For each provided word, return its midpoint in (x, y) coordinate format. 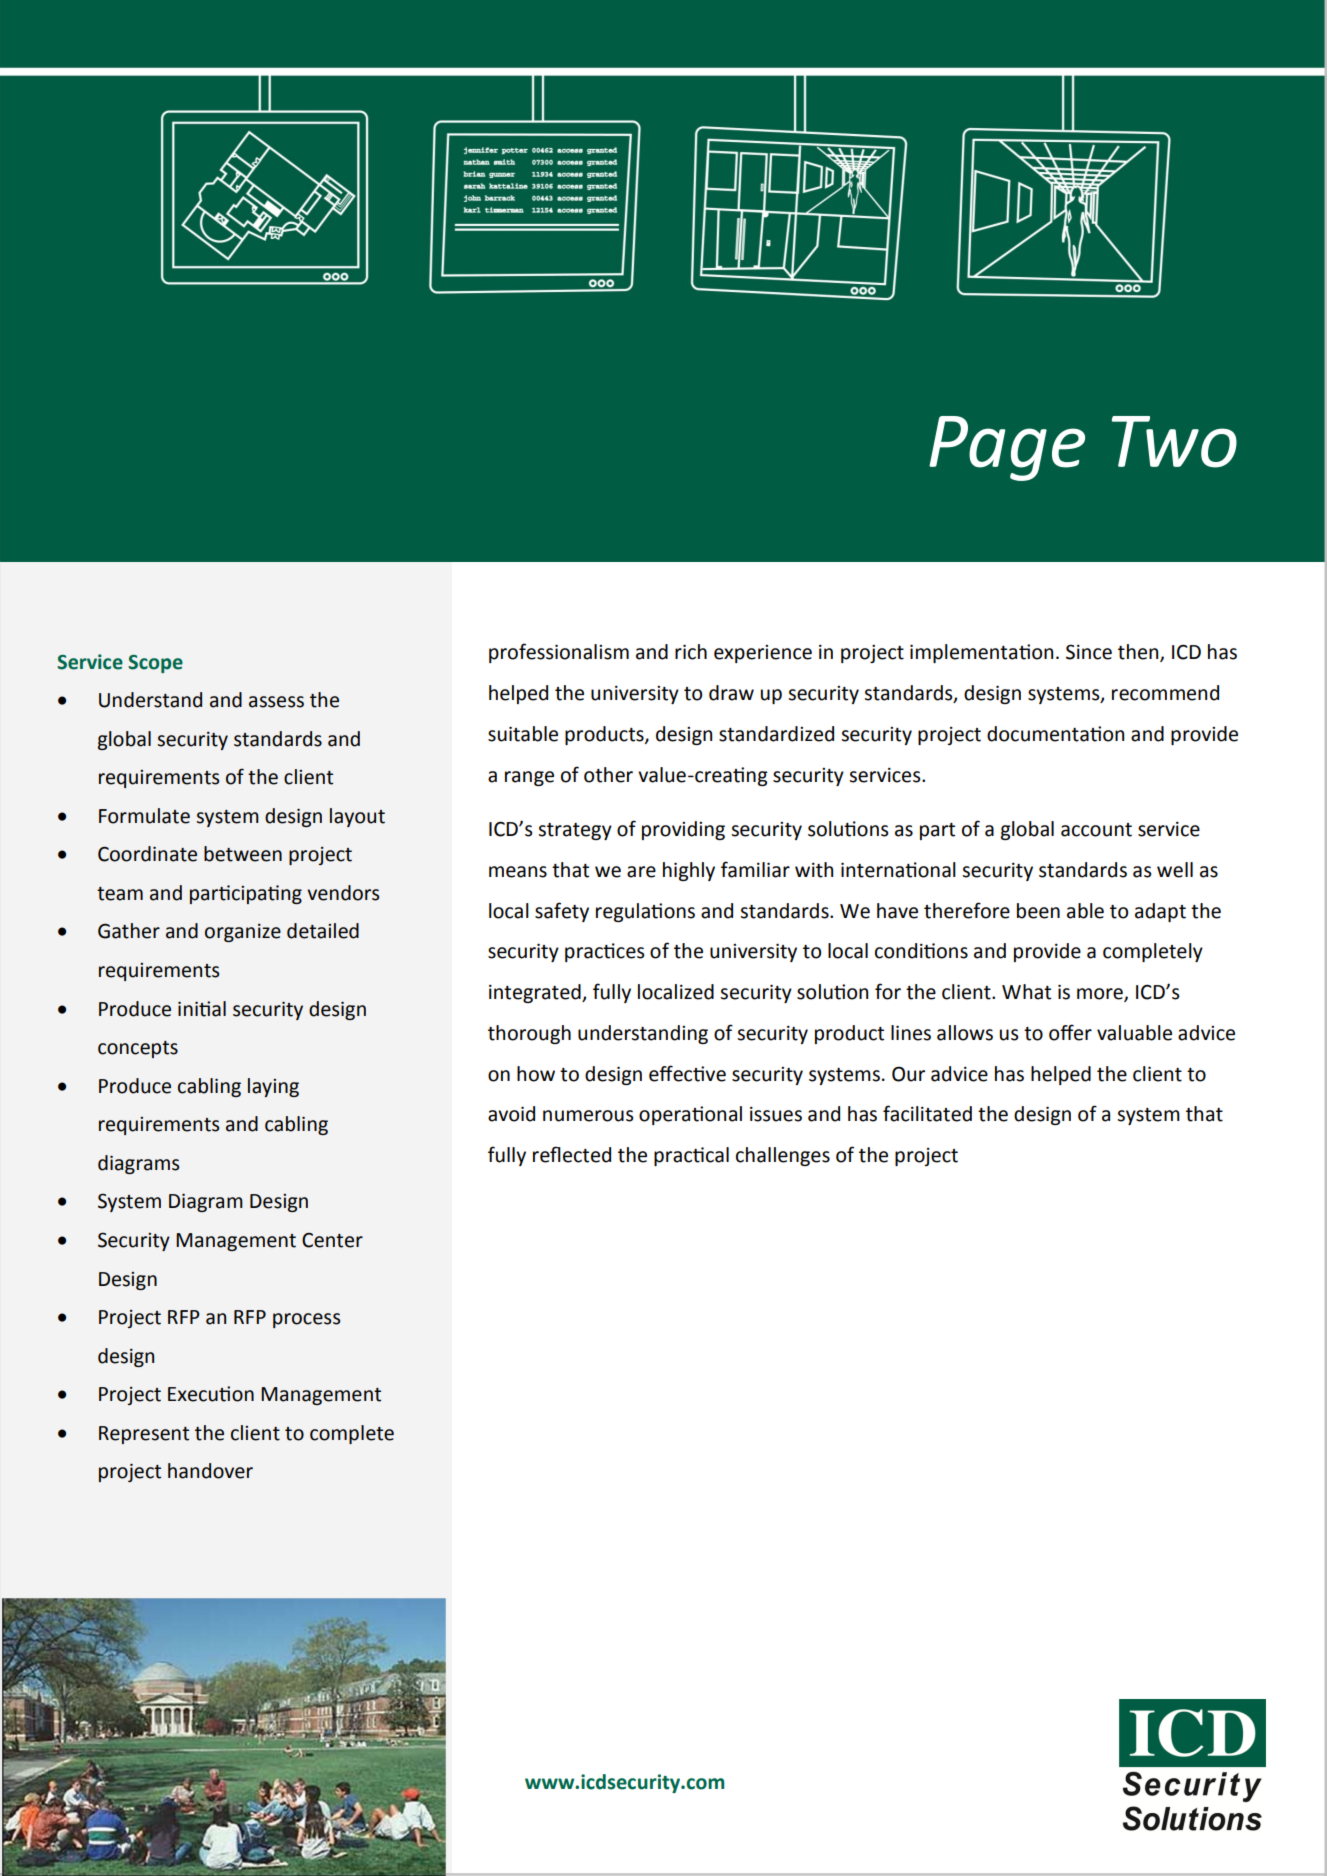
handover (210, 1471)
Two (1174, 442)
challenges (783, 1156)
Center (332, 1240)
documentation (1055, 734)
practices (604, 952)
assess (276, 702)
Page (1007, 448)
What (1026, 992)
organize (243, 933)
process (306, 1320)
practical (691, 1156)
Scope (155, 664)
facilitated (927, 1113)
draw (731, 693)
